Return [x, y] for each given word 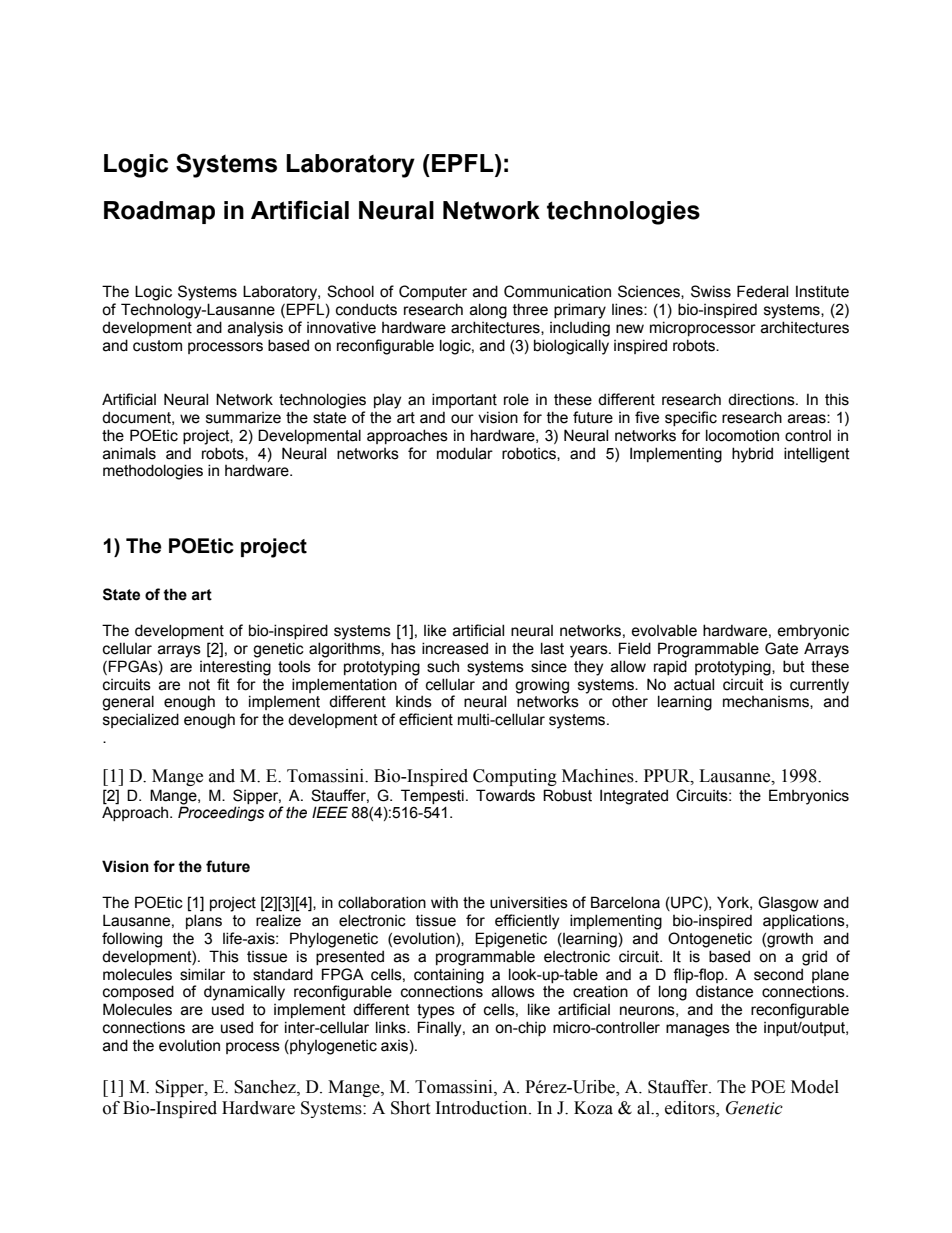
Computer [433, 292]
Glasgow [788, 904]
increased [455, 648]
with [444, 902]
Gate [781, 648]
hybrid [752, 455]
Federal [762, 291]
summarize [243, 418]
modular [465, 453]
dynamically [244, 993]
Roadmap [159, 212]
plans [204, 921]
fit [223, 684]
